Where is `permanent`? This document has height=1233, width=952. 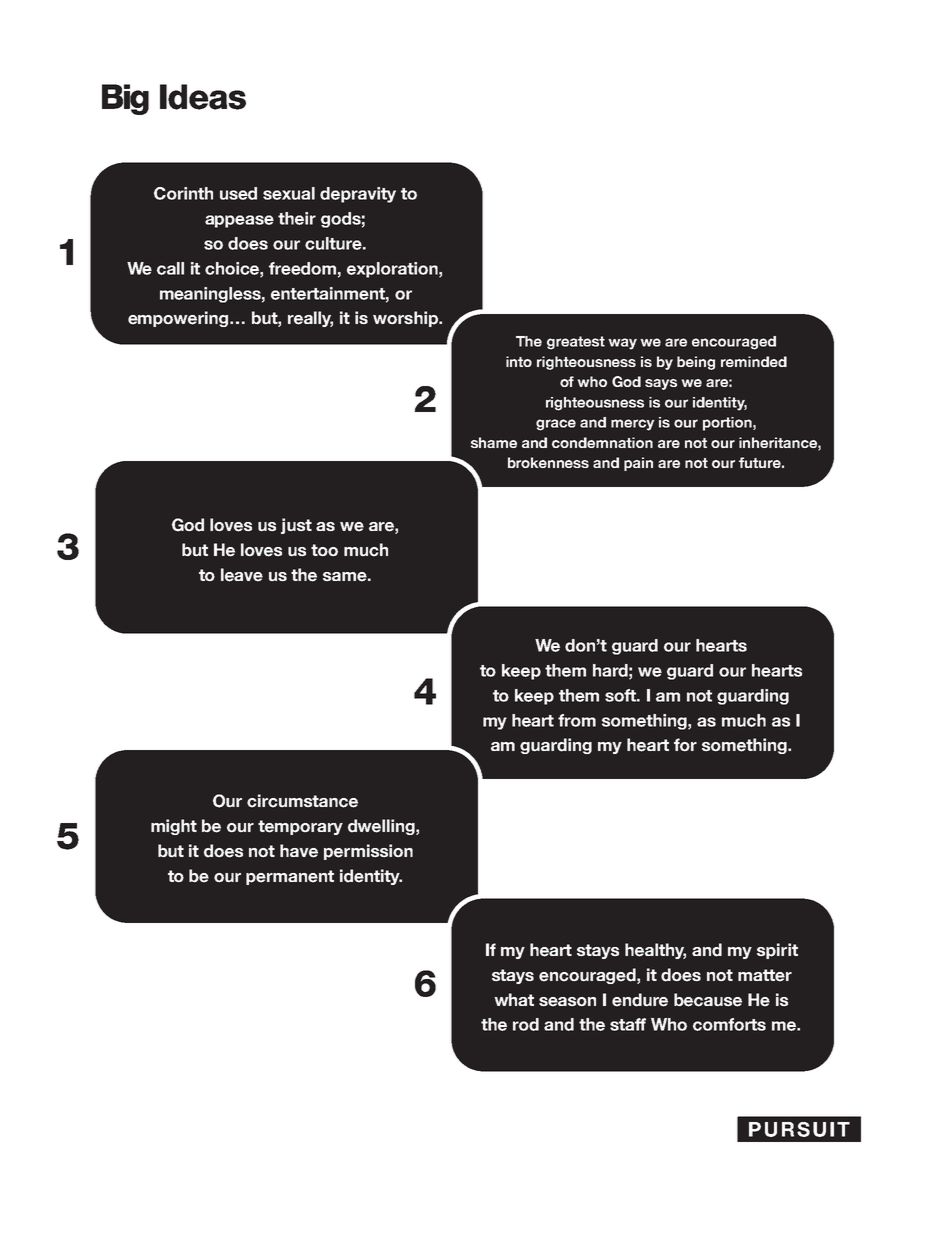 permanent is located at coordinates (290, 877).
